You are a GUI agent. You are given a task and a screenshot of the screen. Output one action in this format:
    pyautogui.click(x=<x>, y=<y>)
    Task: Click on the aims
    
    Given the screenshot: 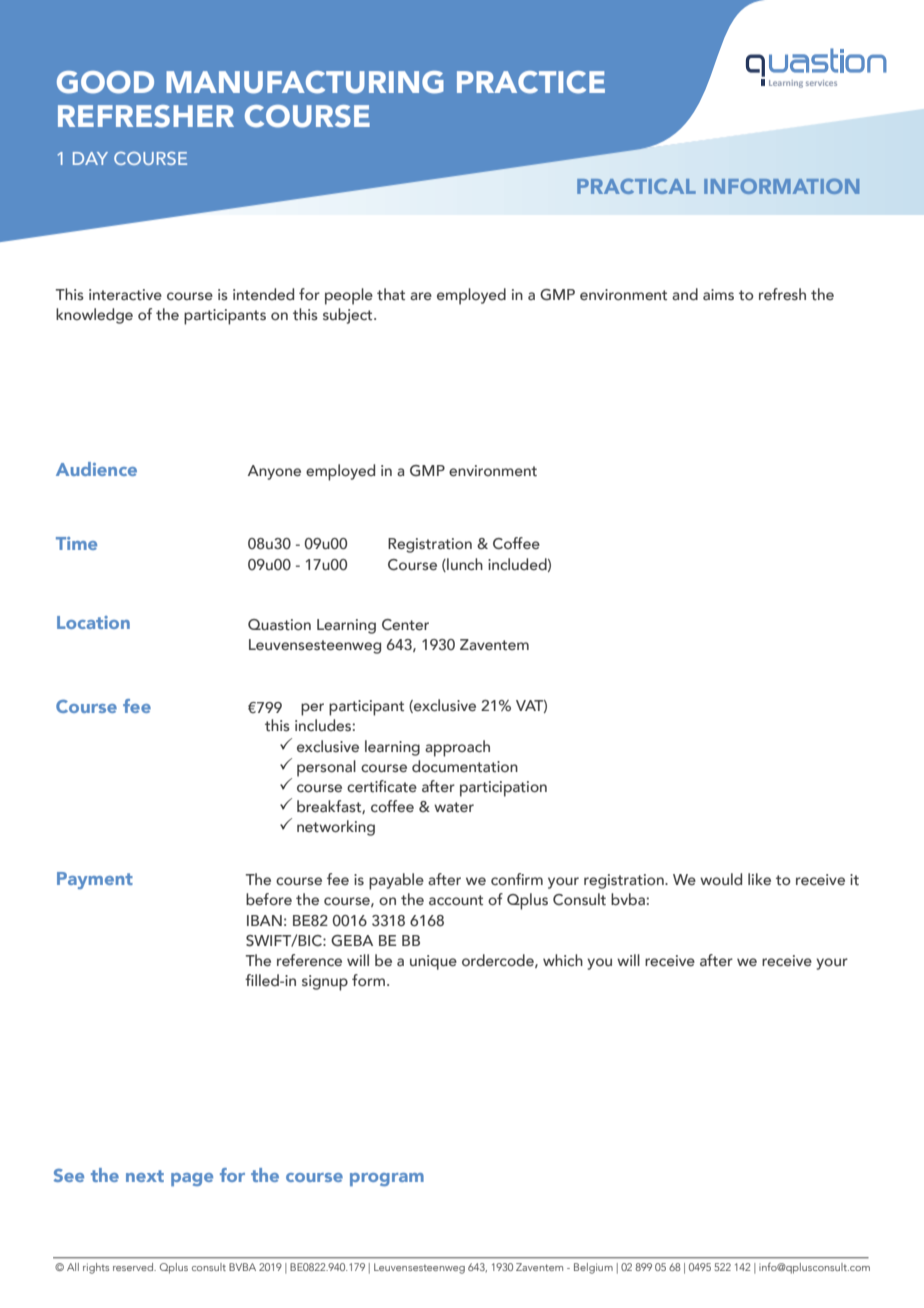 What is the action you would take?
    pyautogui.click(x=718, y=294)
